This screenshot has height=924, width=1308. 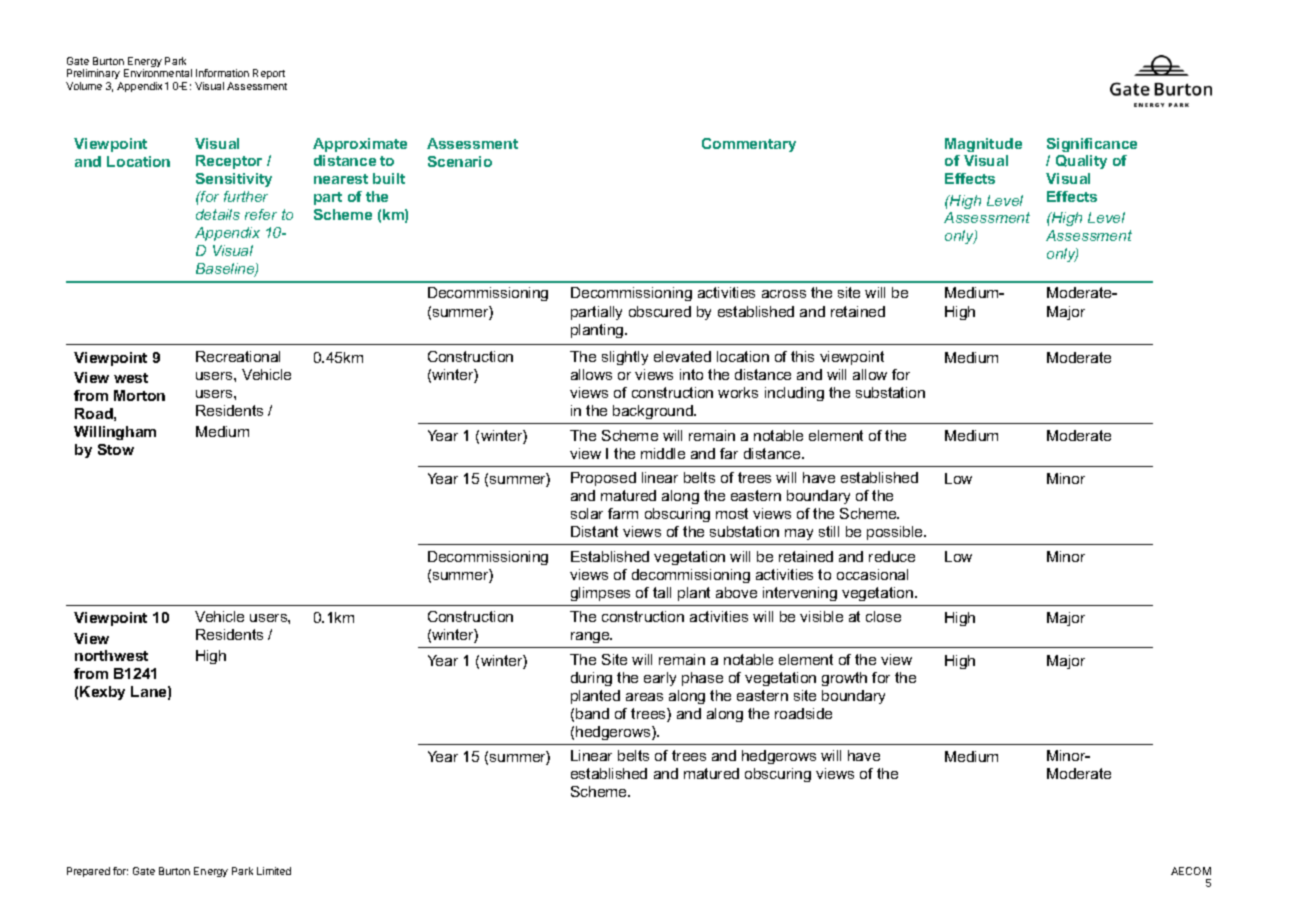 I want to click on Information, so click(x=222, y=73).
